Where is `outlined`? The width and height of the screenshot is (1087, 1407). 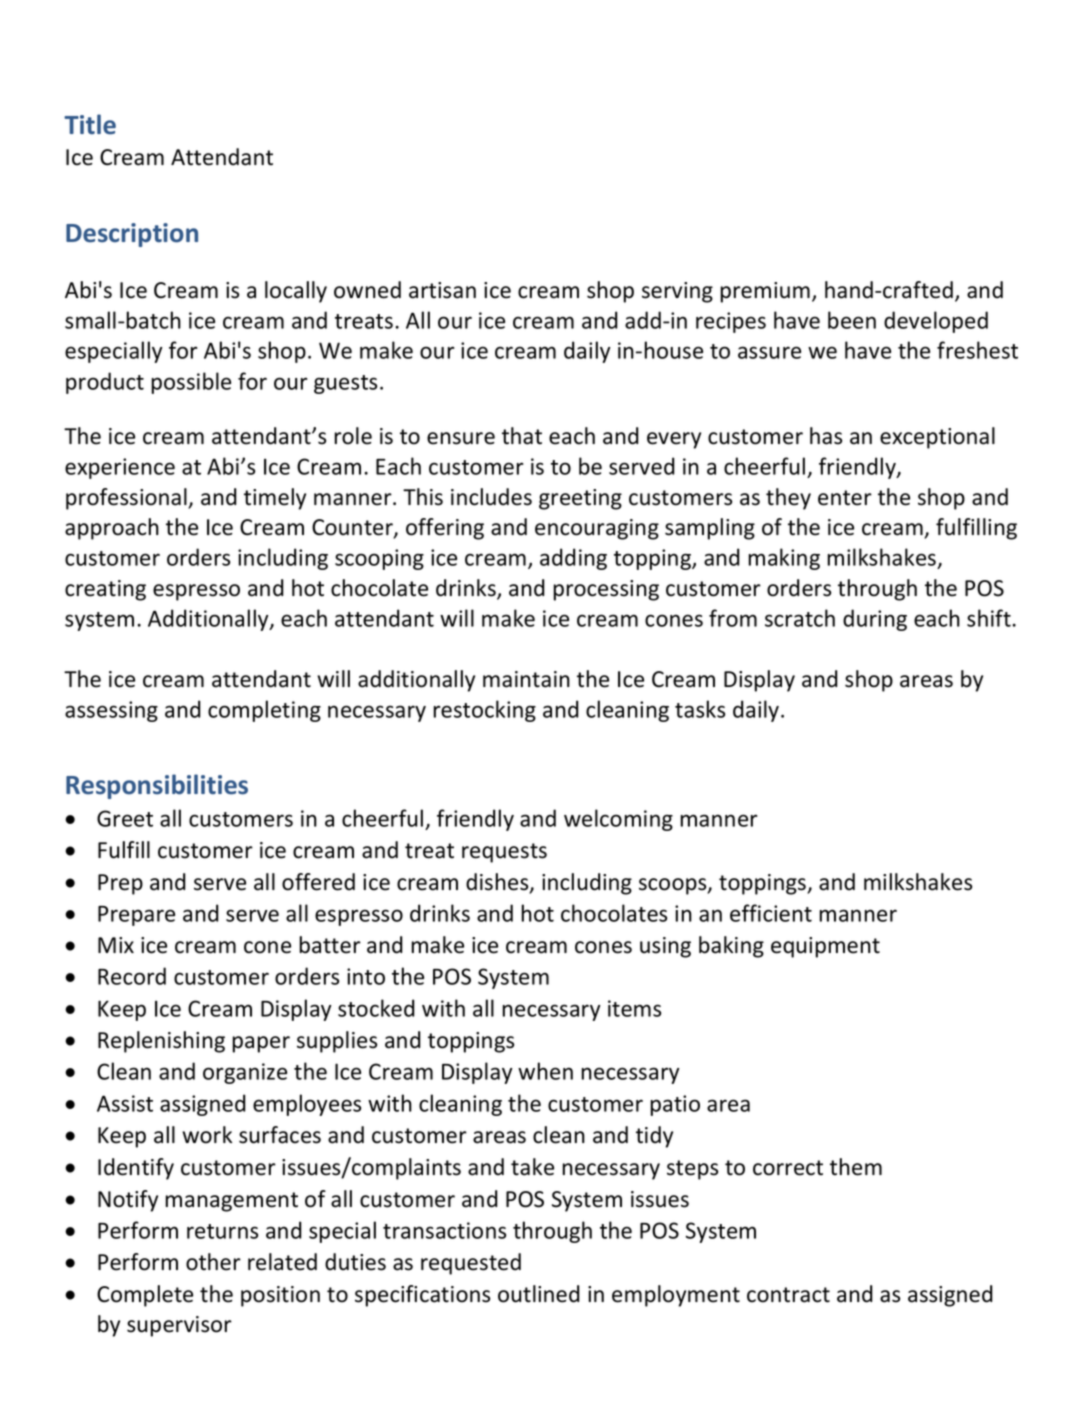 outlined is located at coordinates (539, 1294).
